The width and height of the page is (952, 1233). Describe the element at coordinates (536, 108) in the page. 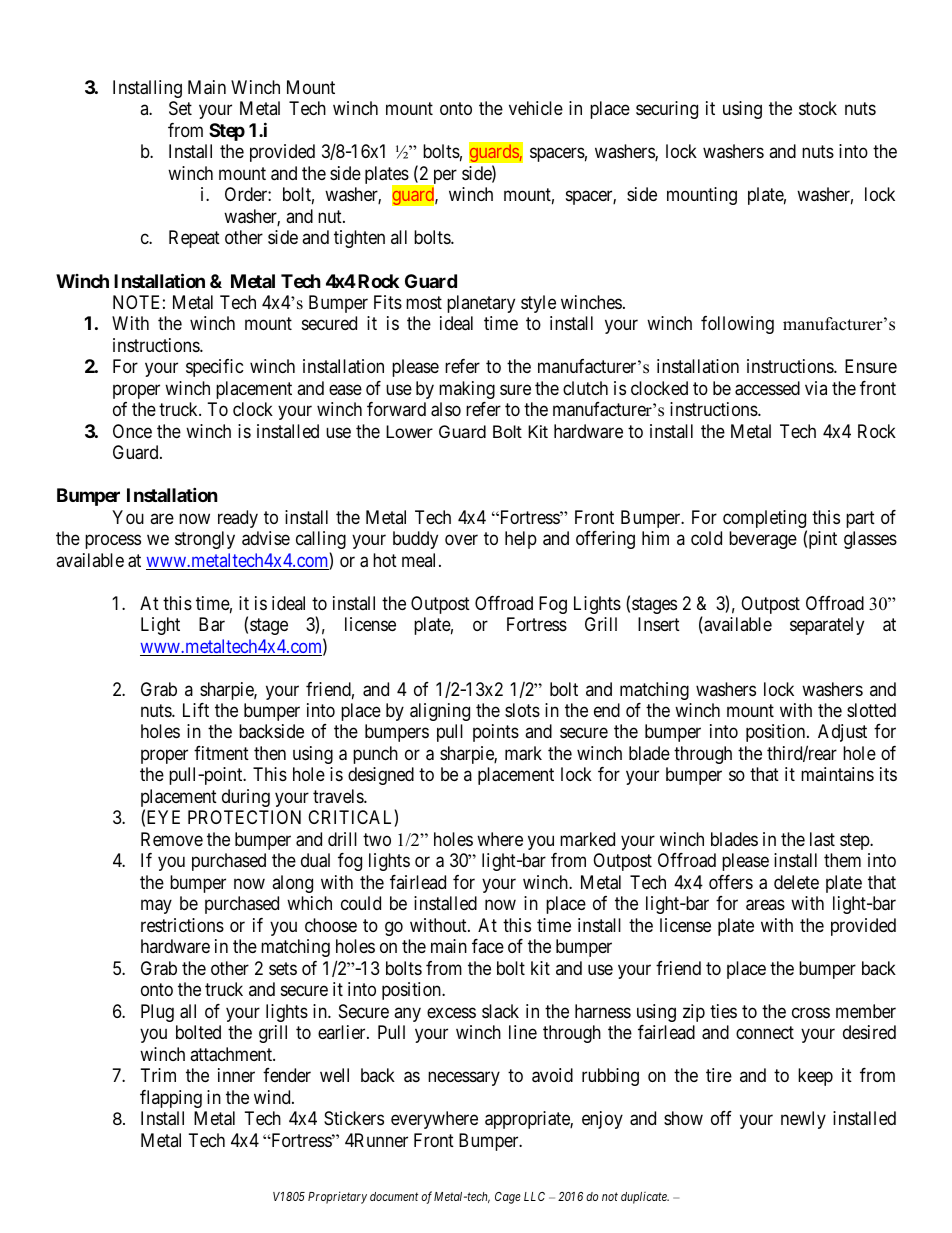

I see `vehicle` at that location.
